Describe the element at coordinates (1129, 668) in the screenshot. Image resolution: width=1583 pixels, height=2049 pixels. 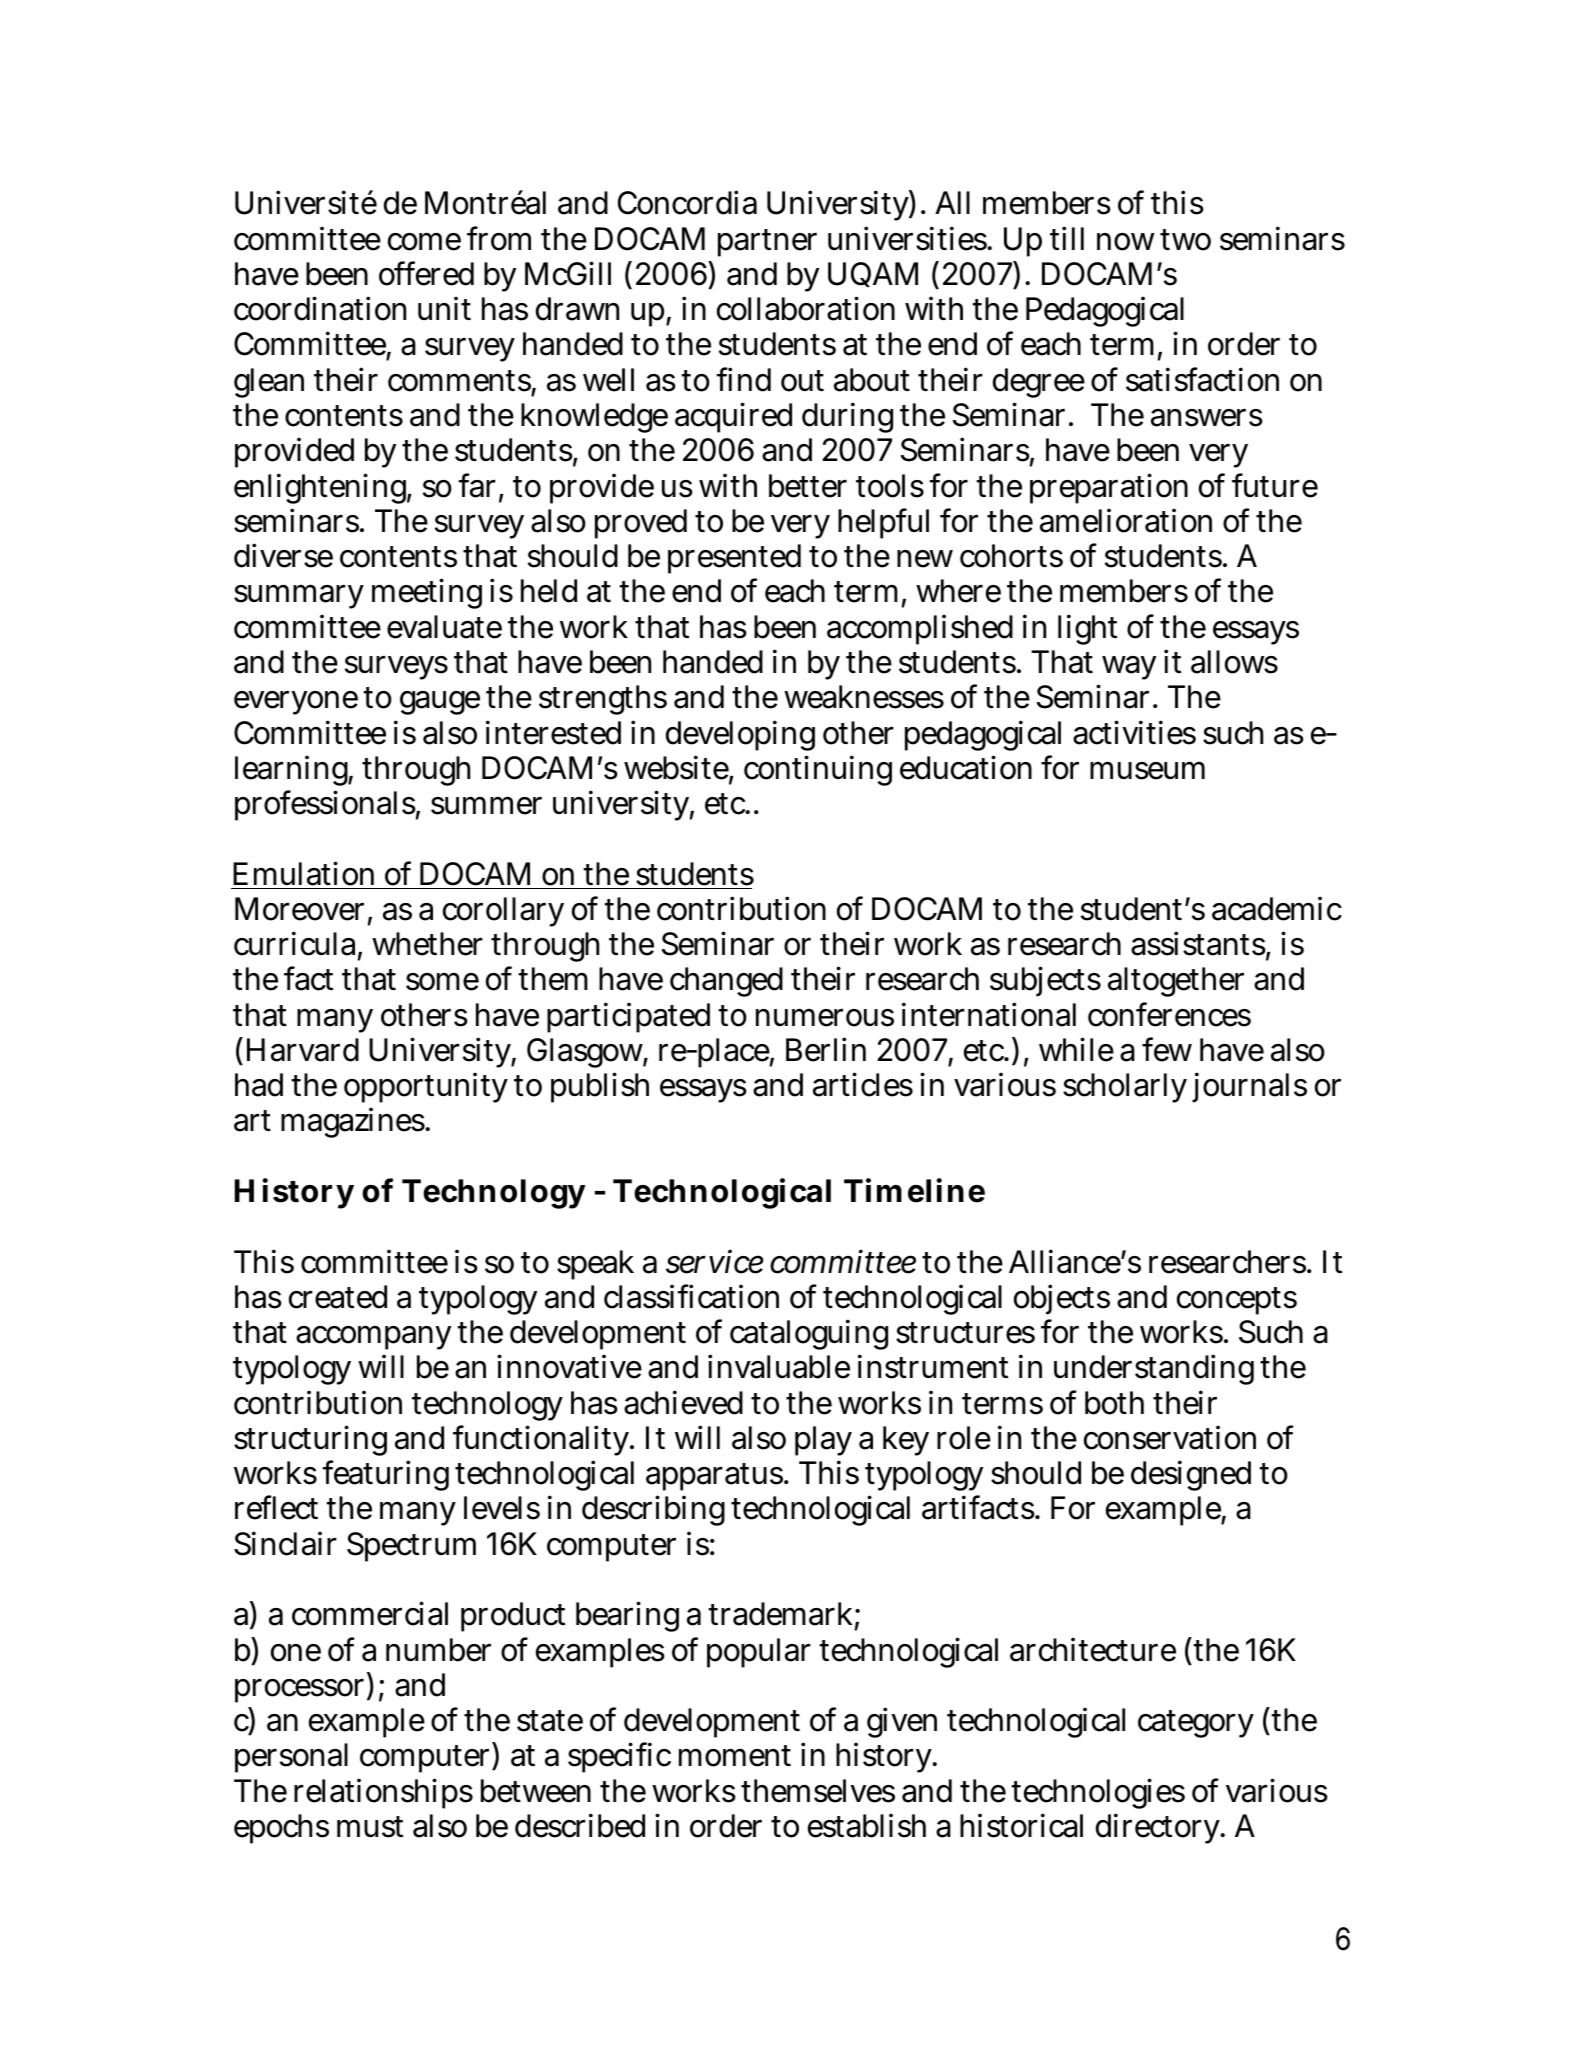
I see `way` at that location.
